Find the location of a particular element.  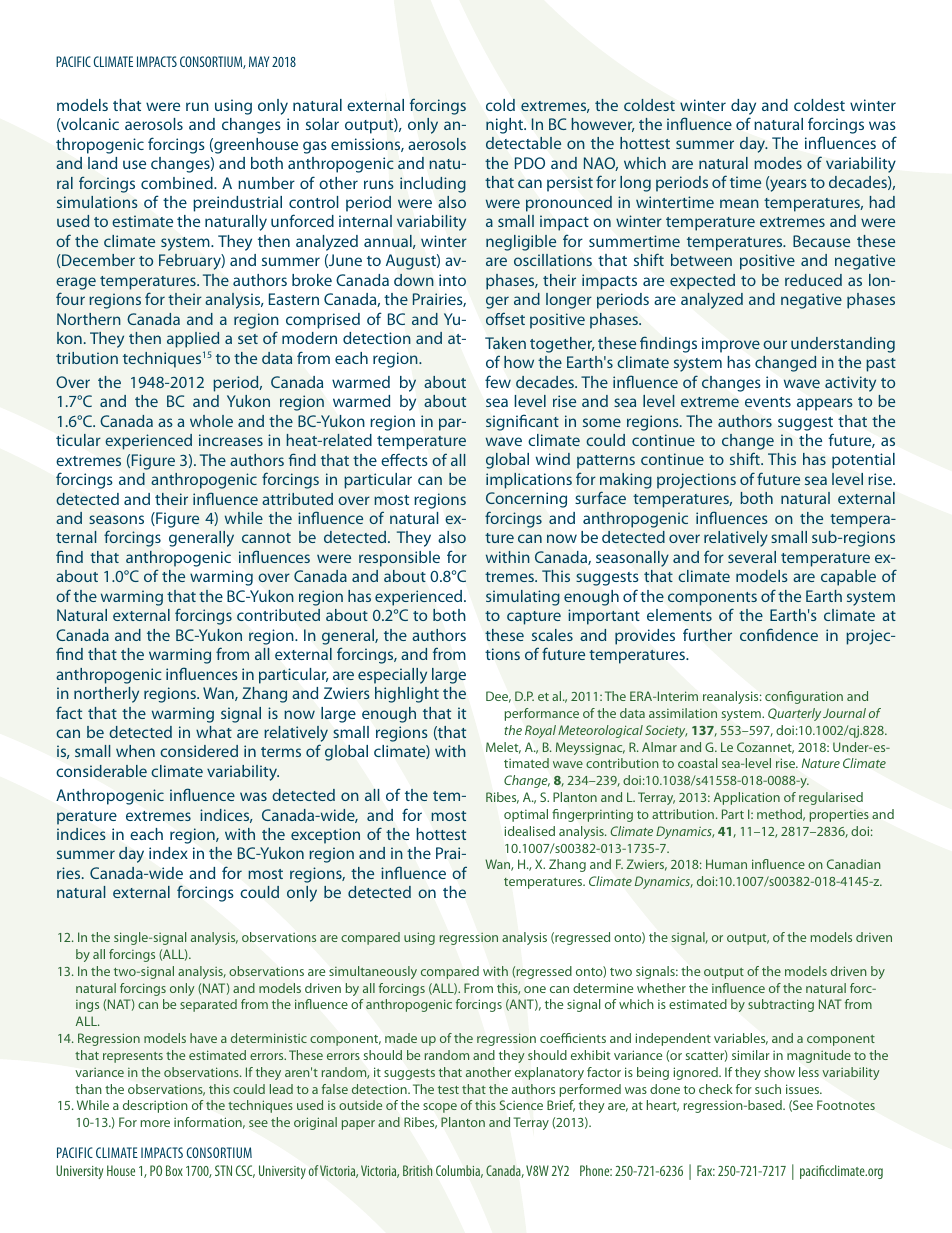

confidence is located at coordinates (779, 634).
